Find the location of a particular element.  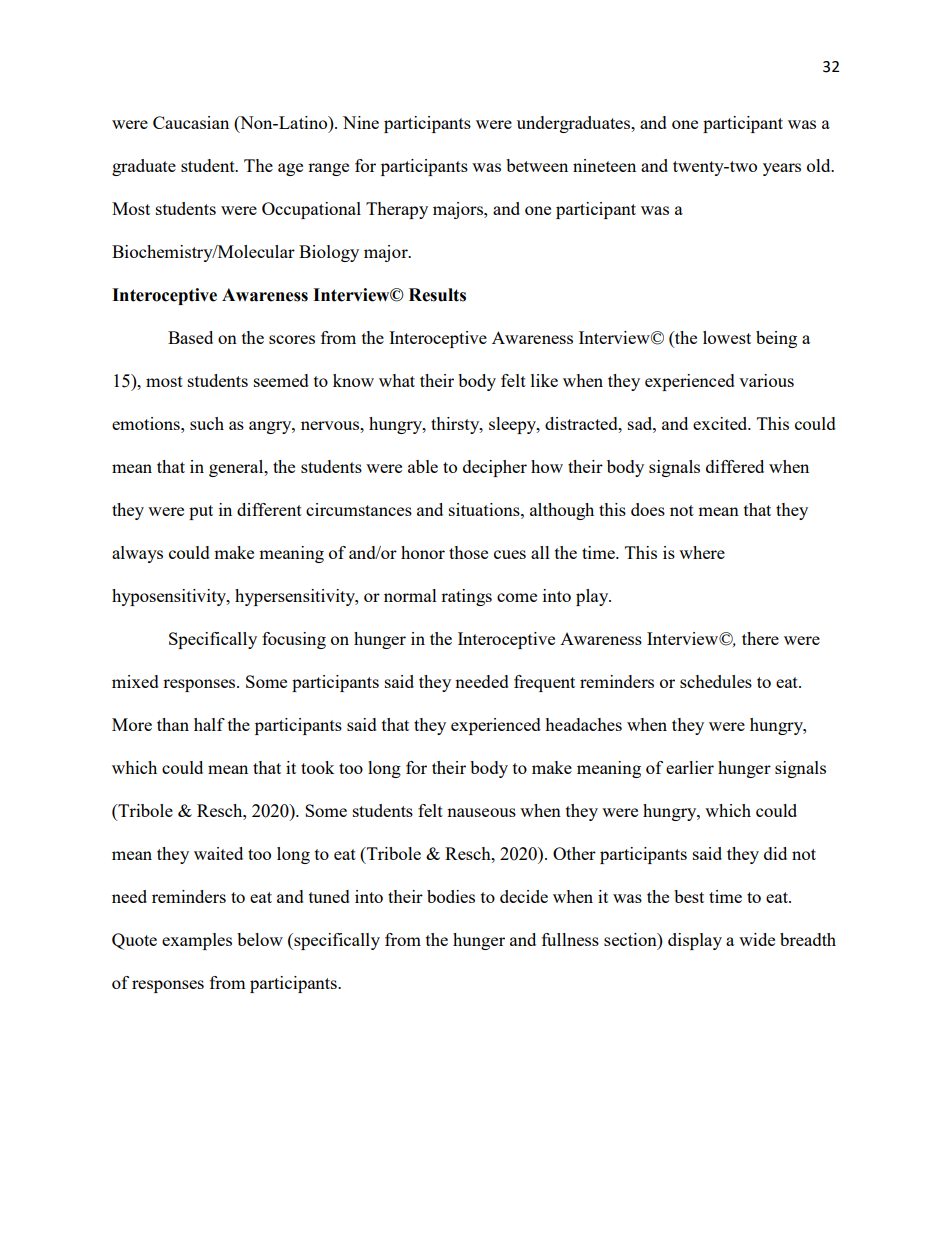

years is located at coordinates (782, 169).
